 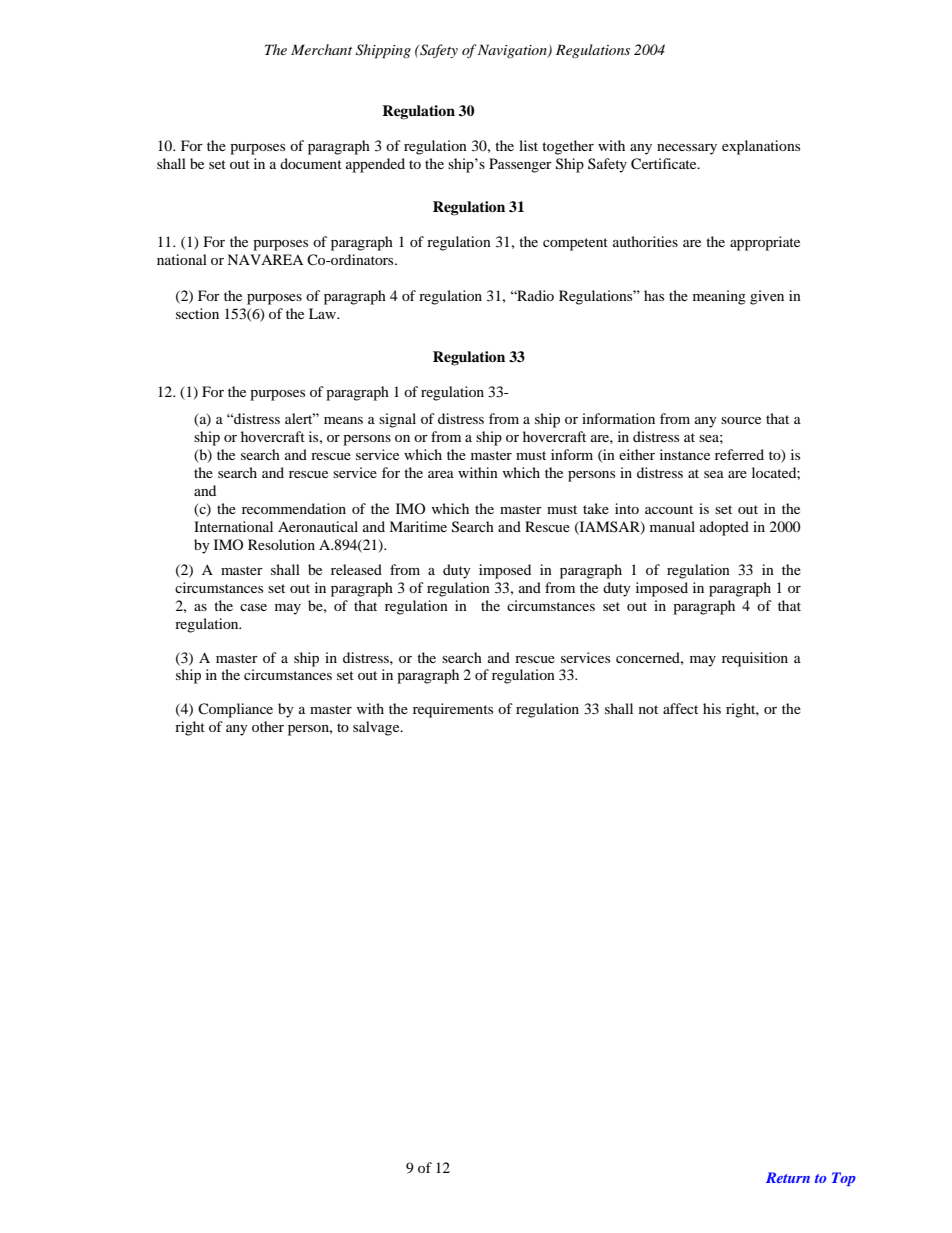 What do you see at coordinates (844, 1179) in the image?
I see `Top` at bounding box center [844, 1179].
